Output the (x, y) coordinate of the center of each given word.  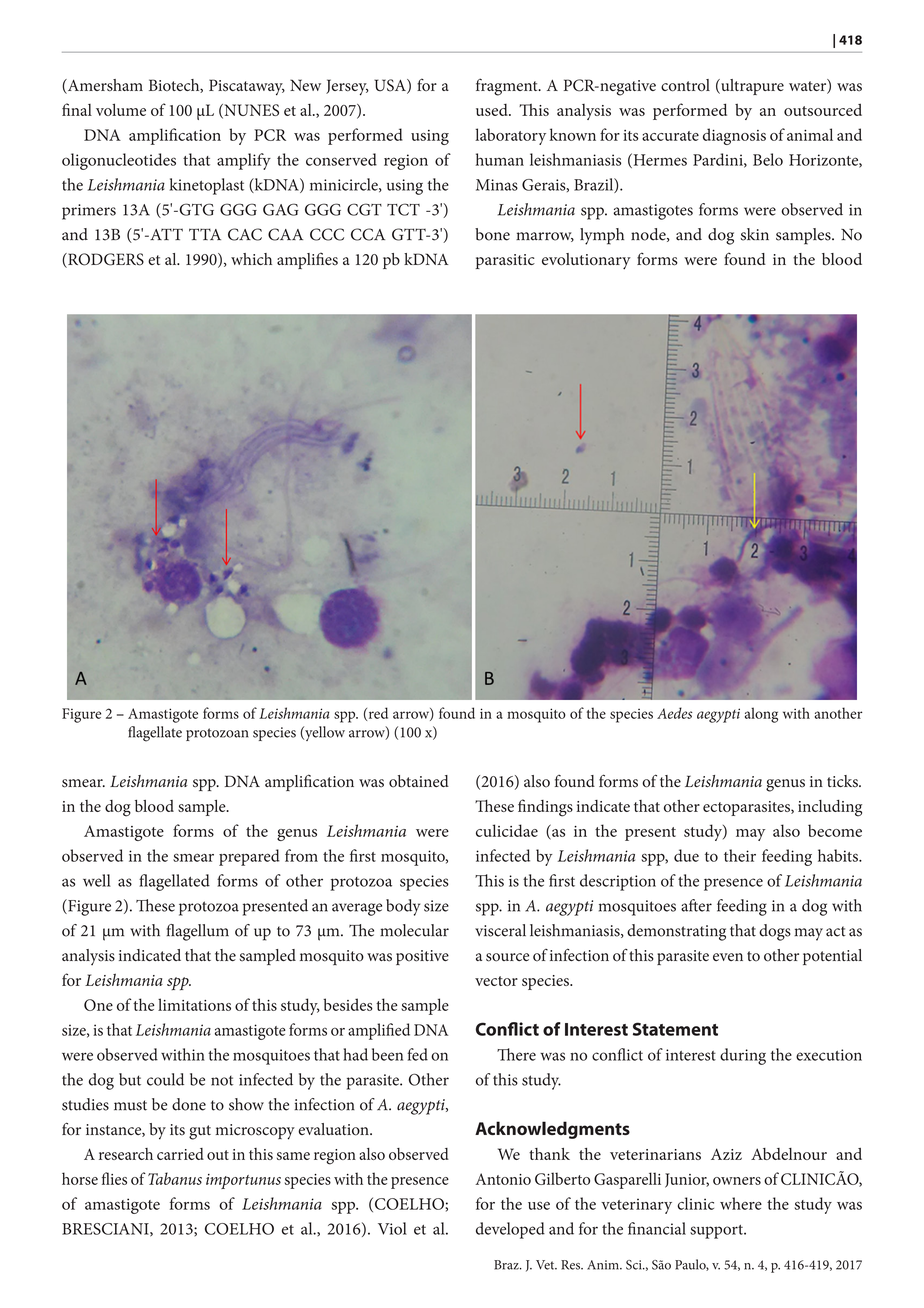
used (493, 110)
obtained (419, 781)
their (740, 855)
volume (121, 109)
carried (180, 1154)
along (761, 715)
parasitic (505, 261)
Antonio (503, 1179)
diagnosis (734, 136)
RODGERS (105, 260)
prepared (249, 857)
